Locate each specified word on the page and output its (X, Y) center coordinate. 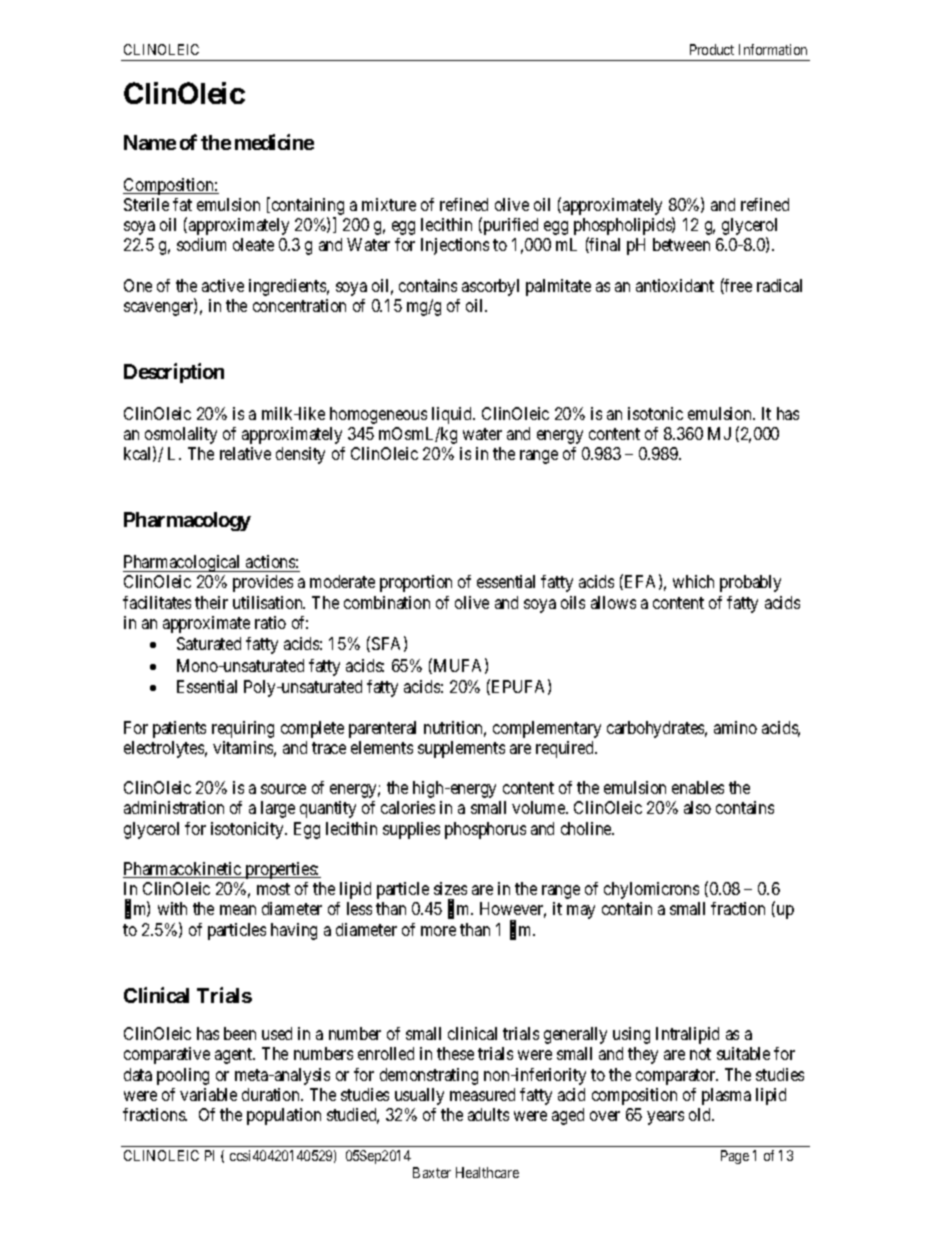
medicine (274, 142)
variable (208, 1094)
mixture (389, 204)
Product (712, 49)
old (701, 1114)
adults (488, 1114)
